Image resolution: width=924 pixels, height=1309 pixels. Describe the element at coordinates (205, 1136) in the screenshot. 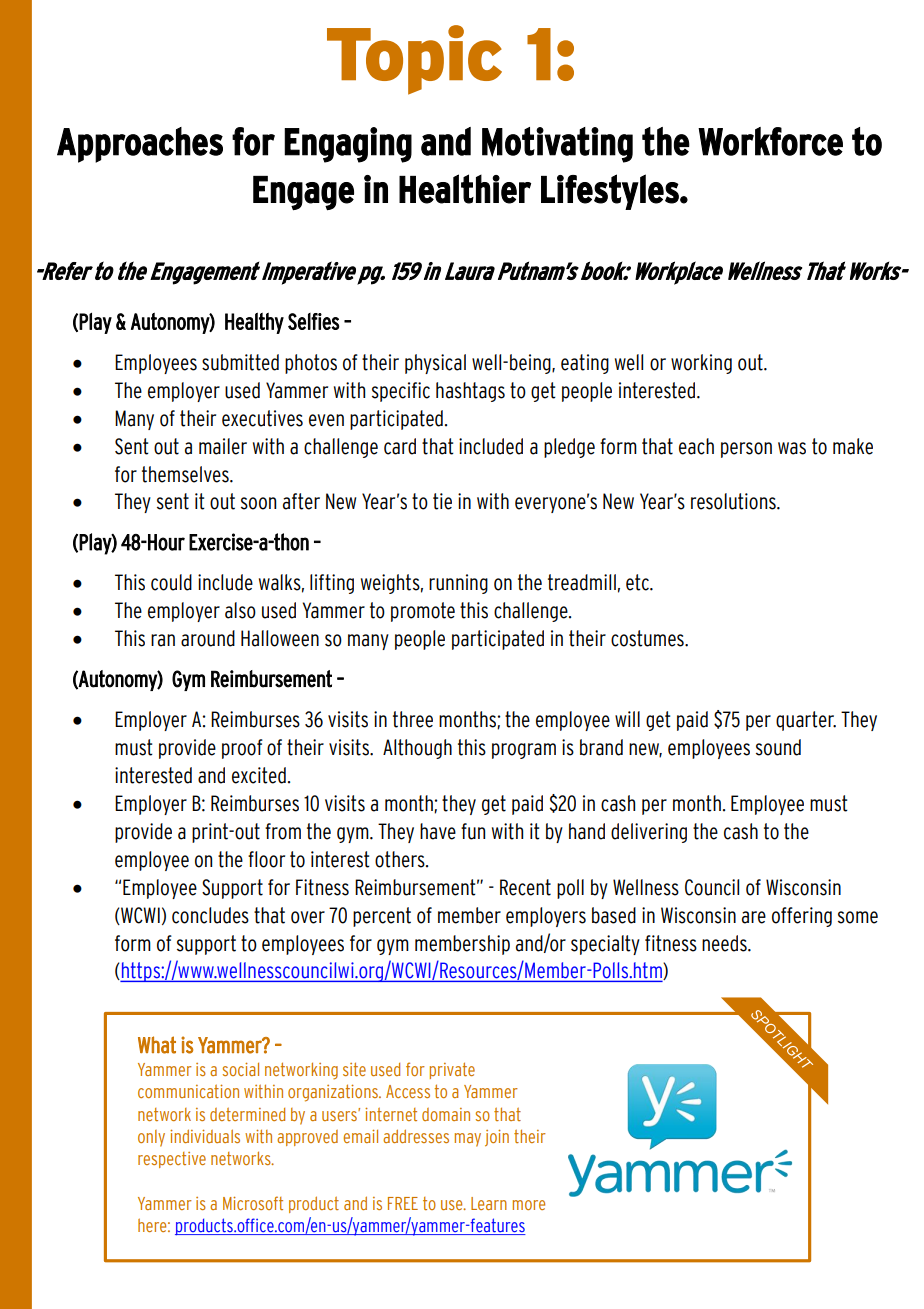

I see `individuals` at that location.
